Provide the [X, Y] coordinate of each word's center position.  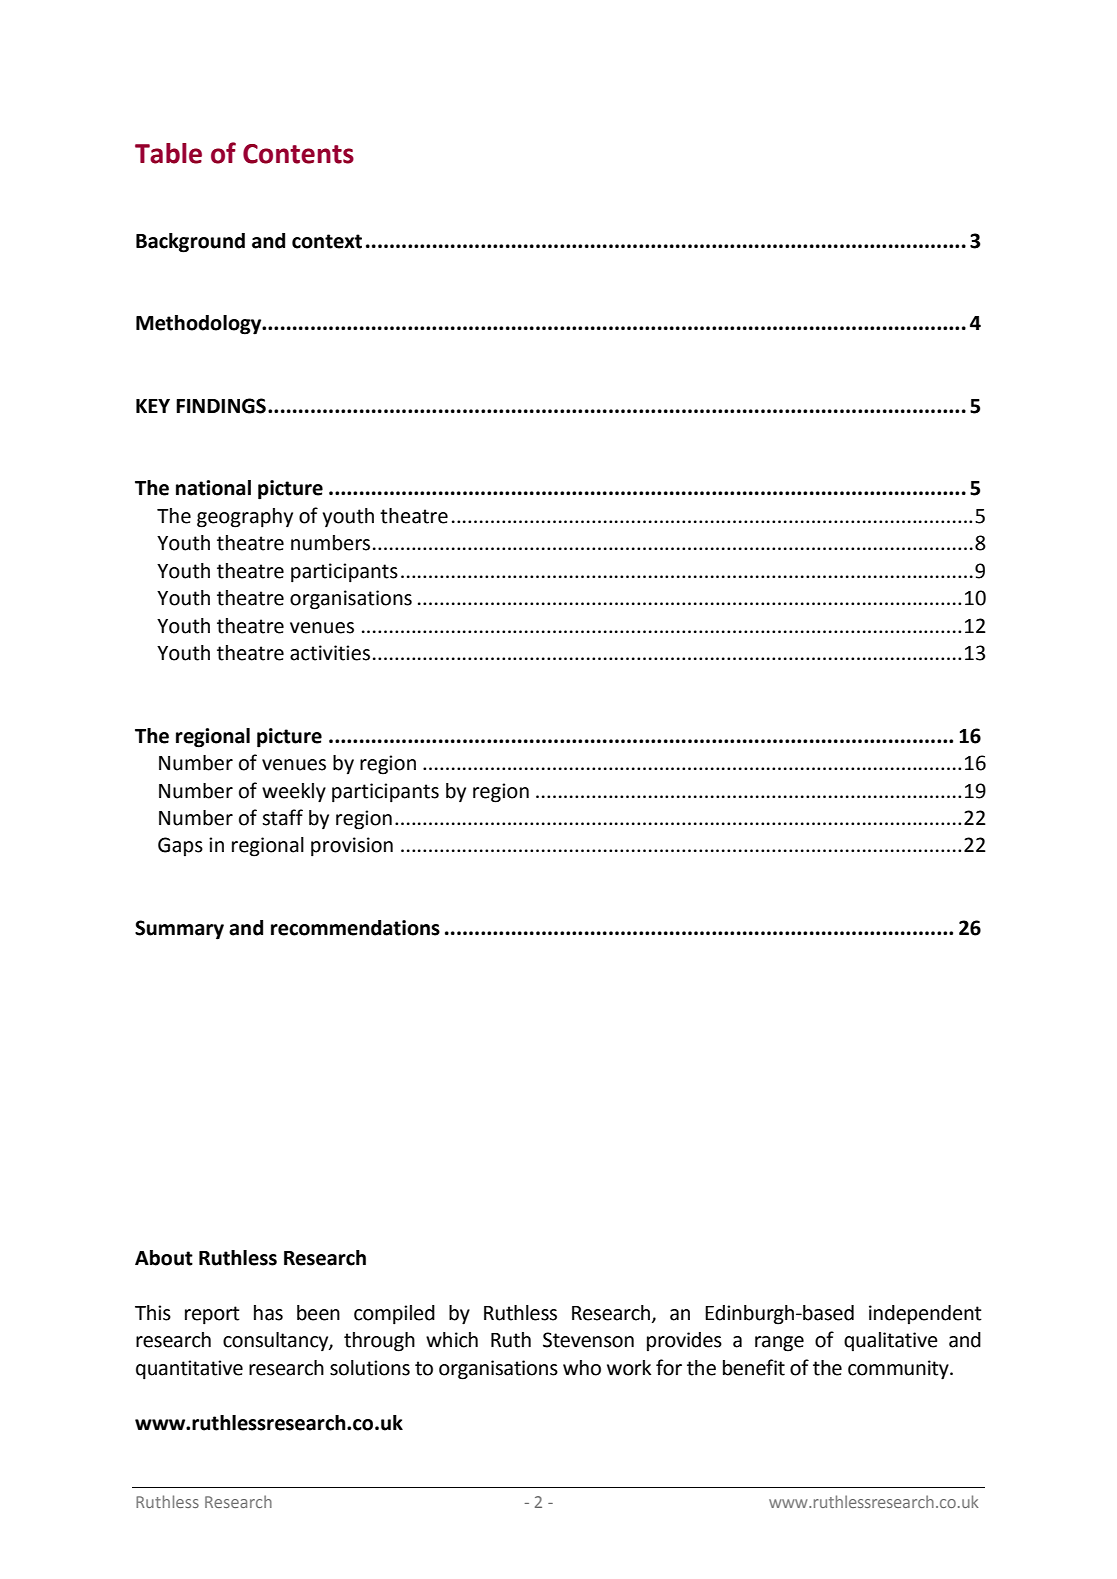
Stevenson [588, 1340]
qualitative [891, 1341]
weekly [294, 793]
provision [352, 847]
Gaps [180, 846]
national [213, 488]
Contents [298, 154]
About [164, 1258]
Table [168, 153]
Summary [179, 930]
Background [190, 243]
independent [925, 1314]
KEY [153, 406]
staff [282, 817]
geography [245, 518]
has [268, 1313]
